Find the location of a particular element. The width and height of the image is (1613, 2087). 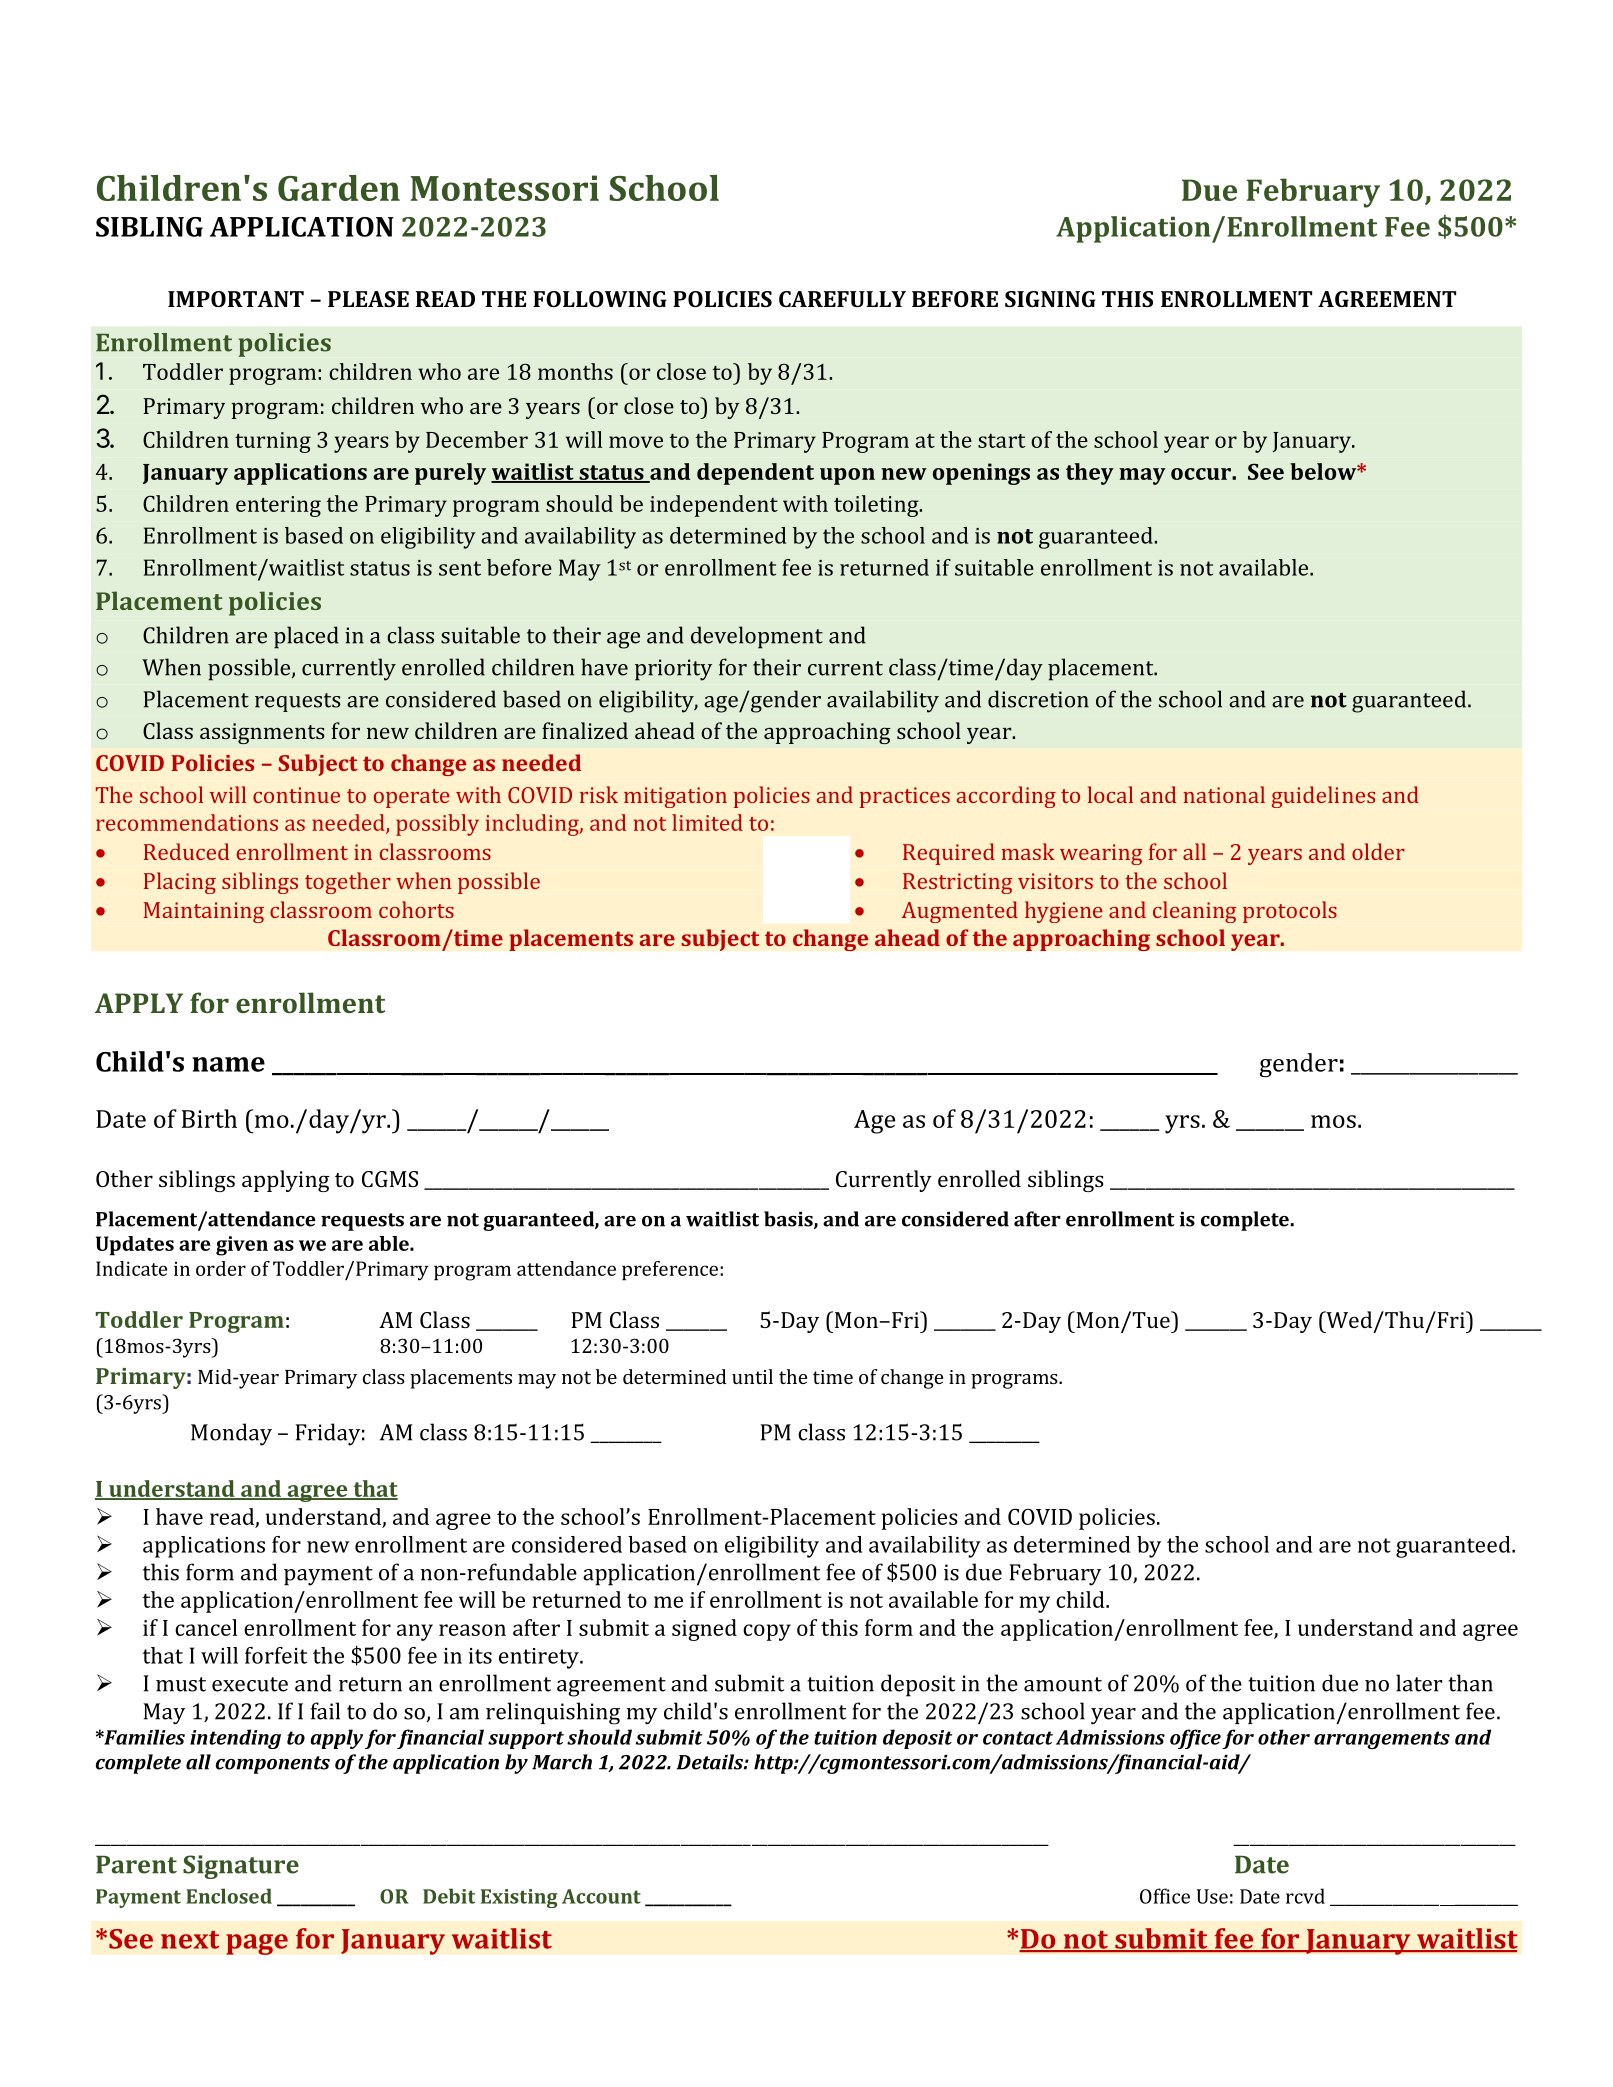

later is located at coordinates (1419, 1683).
